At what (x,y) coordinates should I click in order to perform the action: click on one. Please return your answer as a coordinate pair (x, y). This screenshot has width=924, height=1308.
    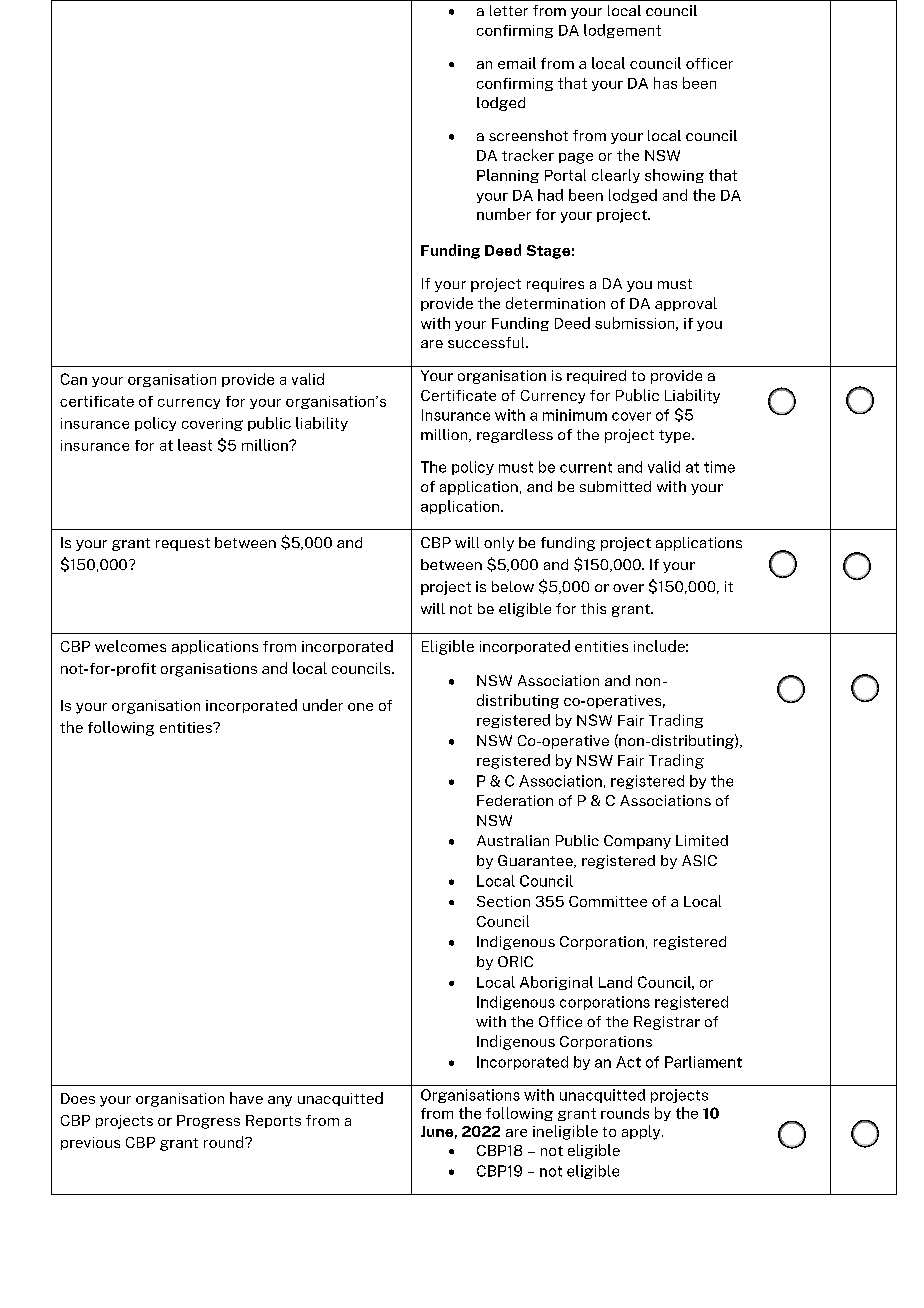
    Looking at the image, I should click on (360, 707).
